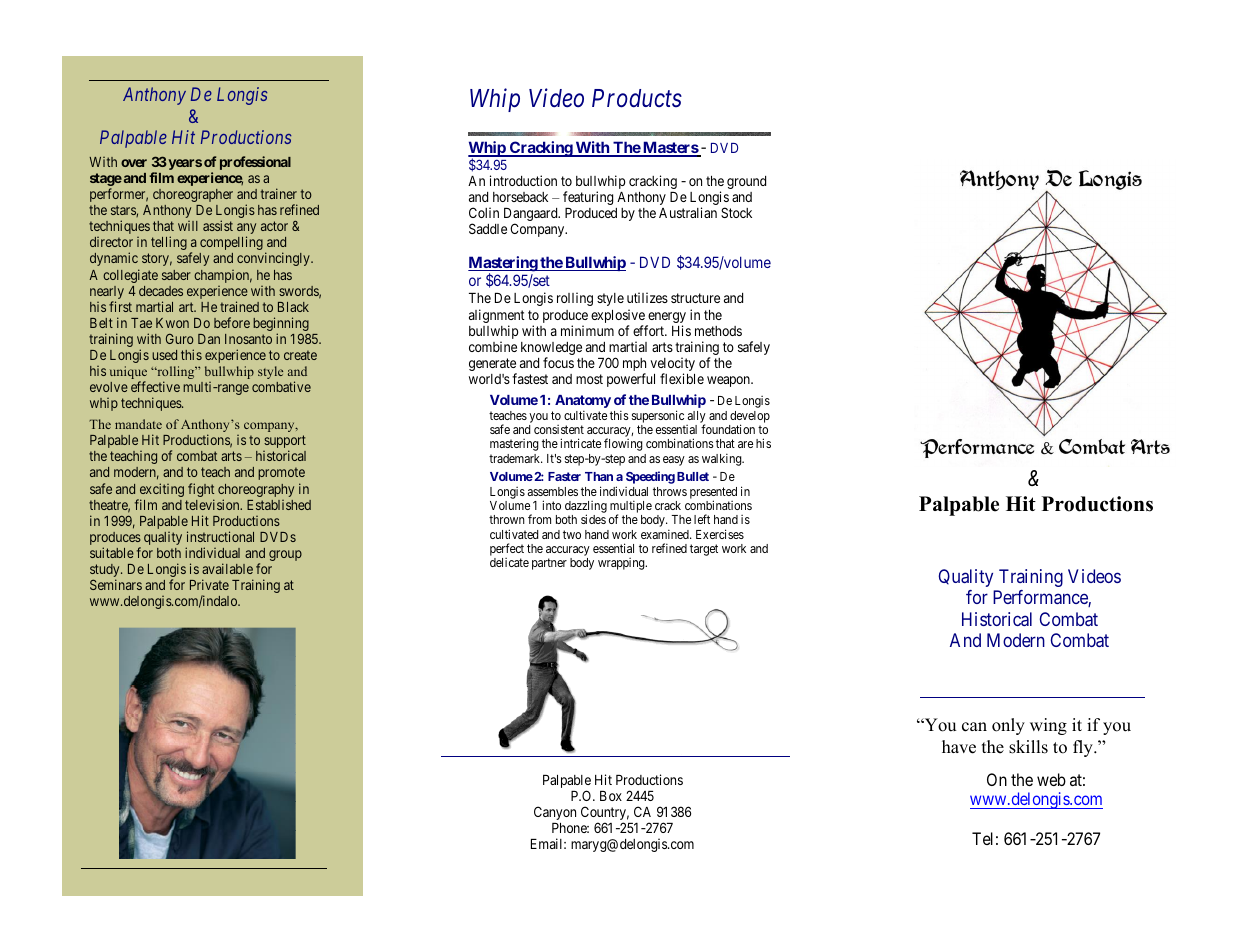 The height and width of the document is (952, 1233). Describe the element at coordinates (209, 584) in the document. I see `Private` at that location.
